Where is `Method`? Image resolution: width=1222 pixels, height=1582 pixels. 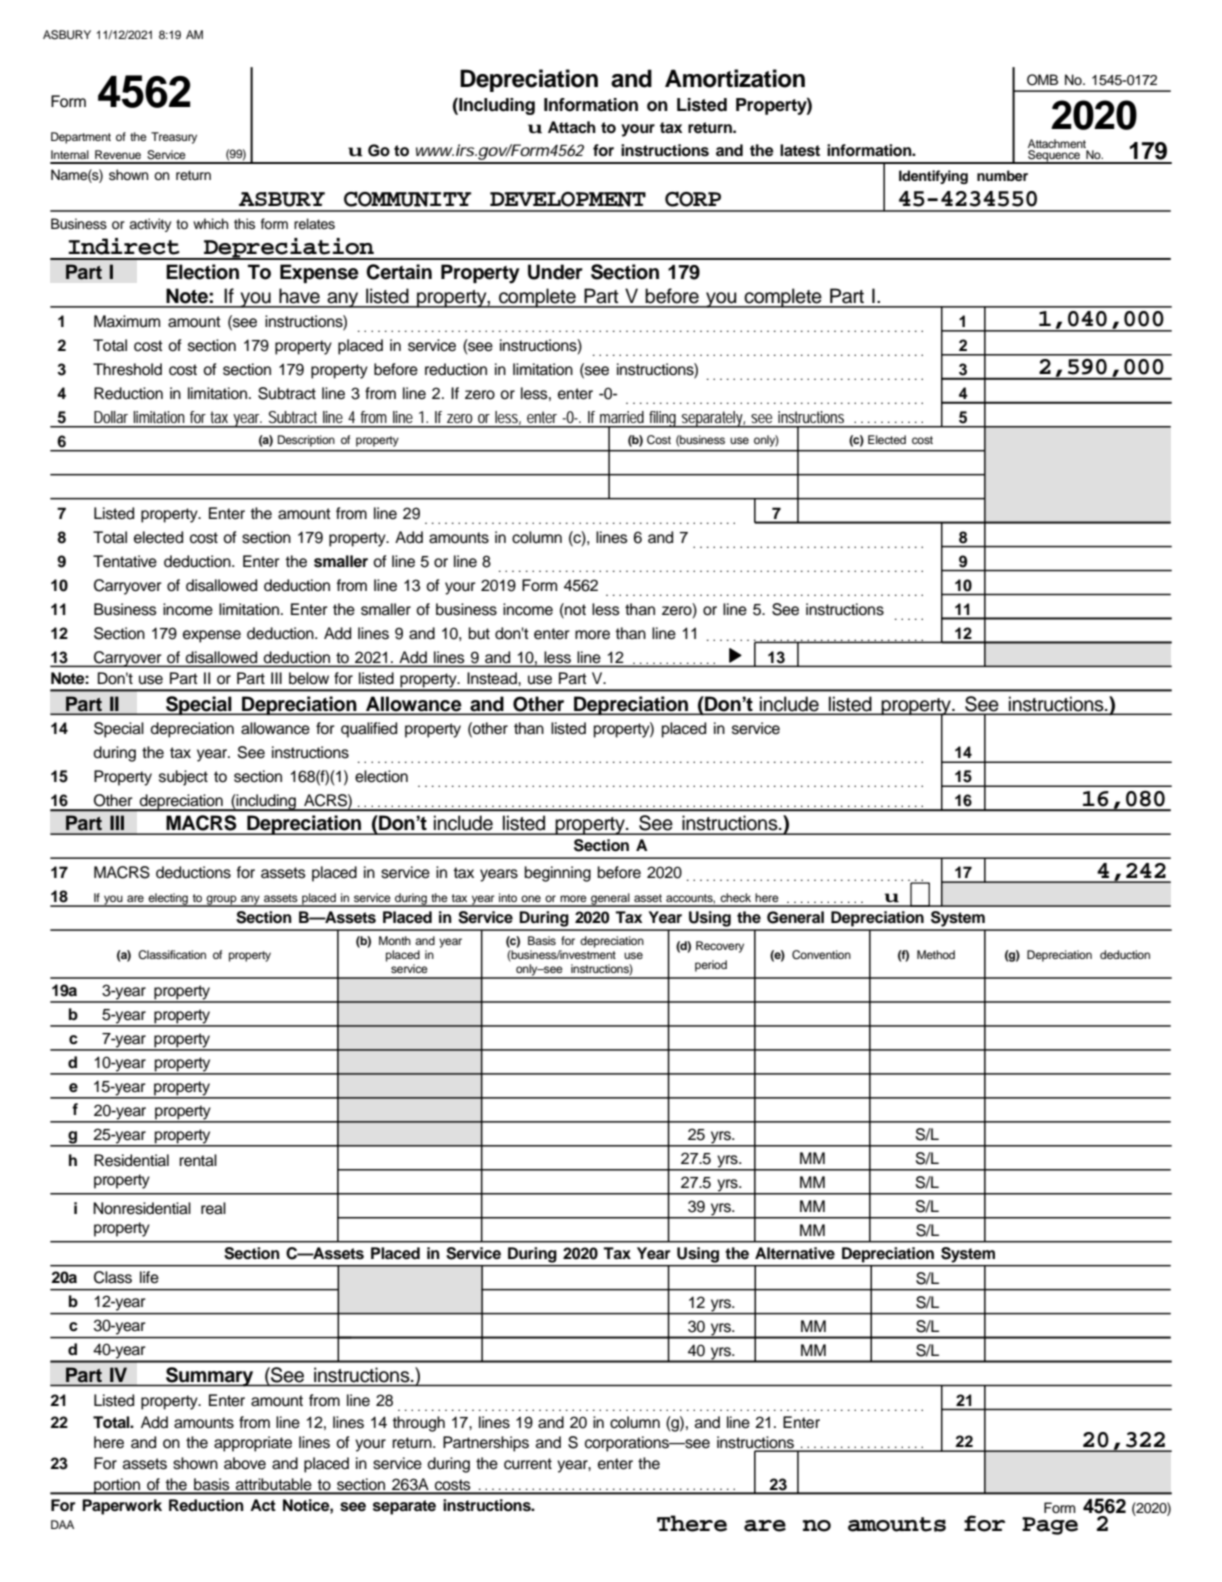
Method is located at coordinates (936, 954).
